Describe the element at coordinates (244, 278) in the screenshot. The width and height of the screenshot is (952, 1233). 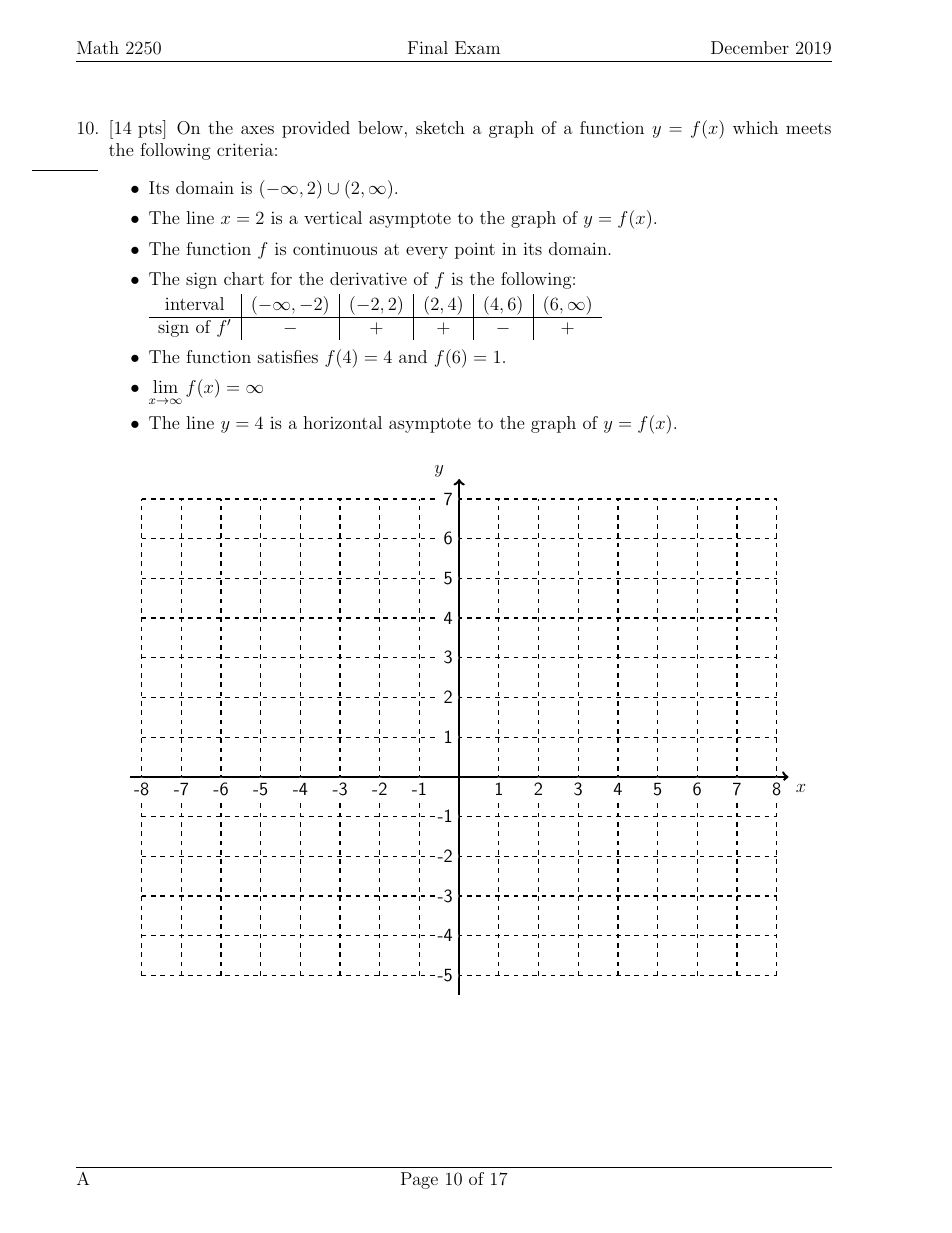
I see `chart` at that location.
